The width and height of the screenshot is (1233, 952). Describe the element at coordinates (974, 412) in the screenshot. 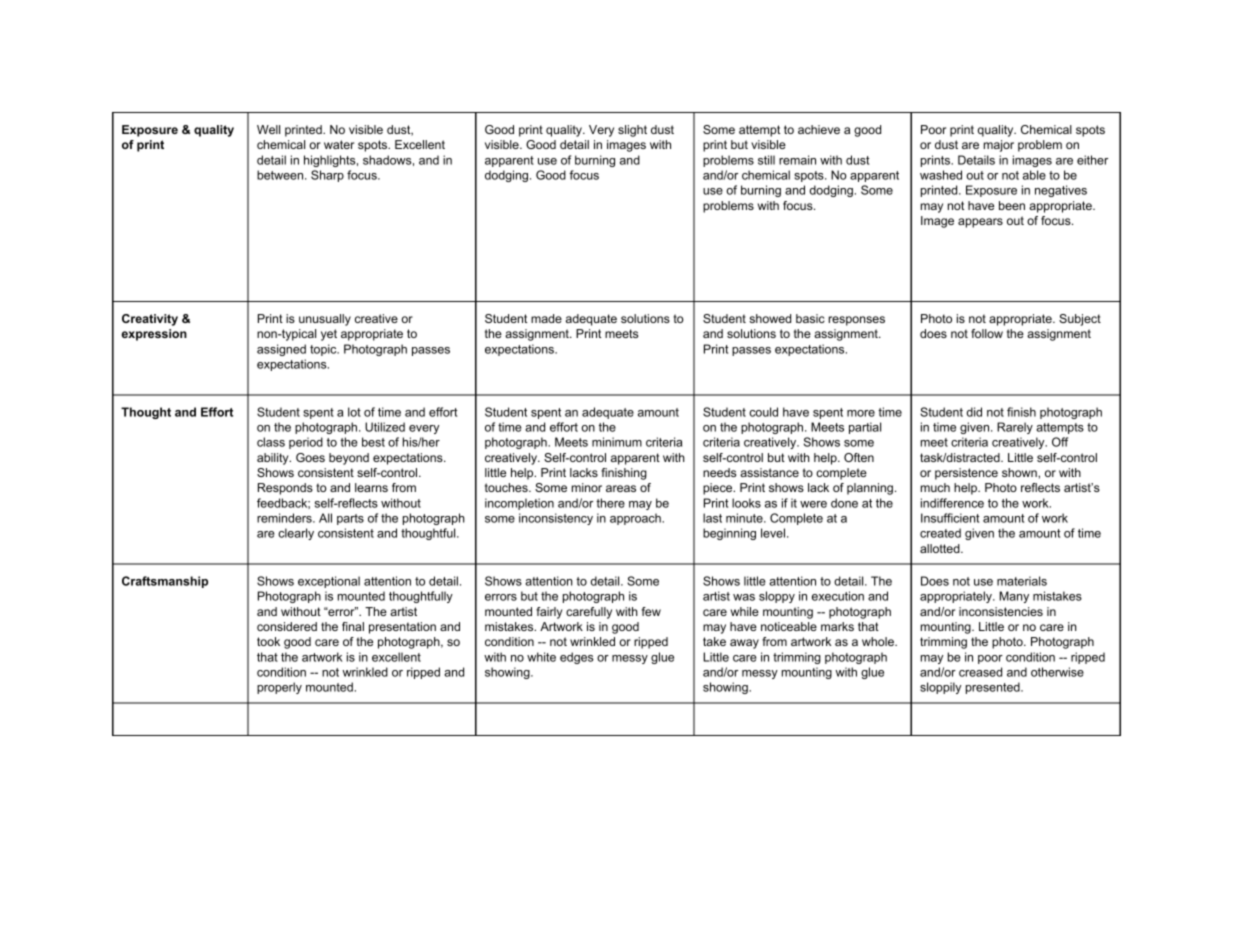

I see `did` at that location.
